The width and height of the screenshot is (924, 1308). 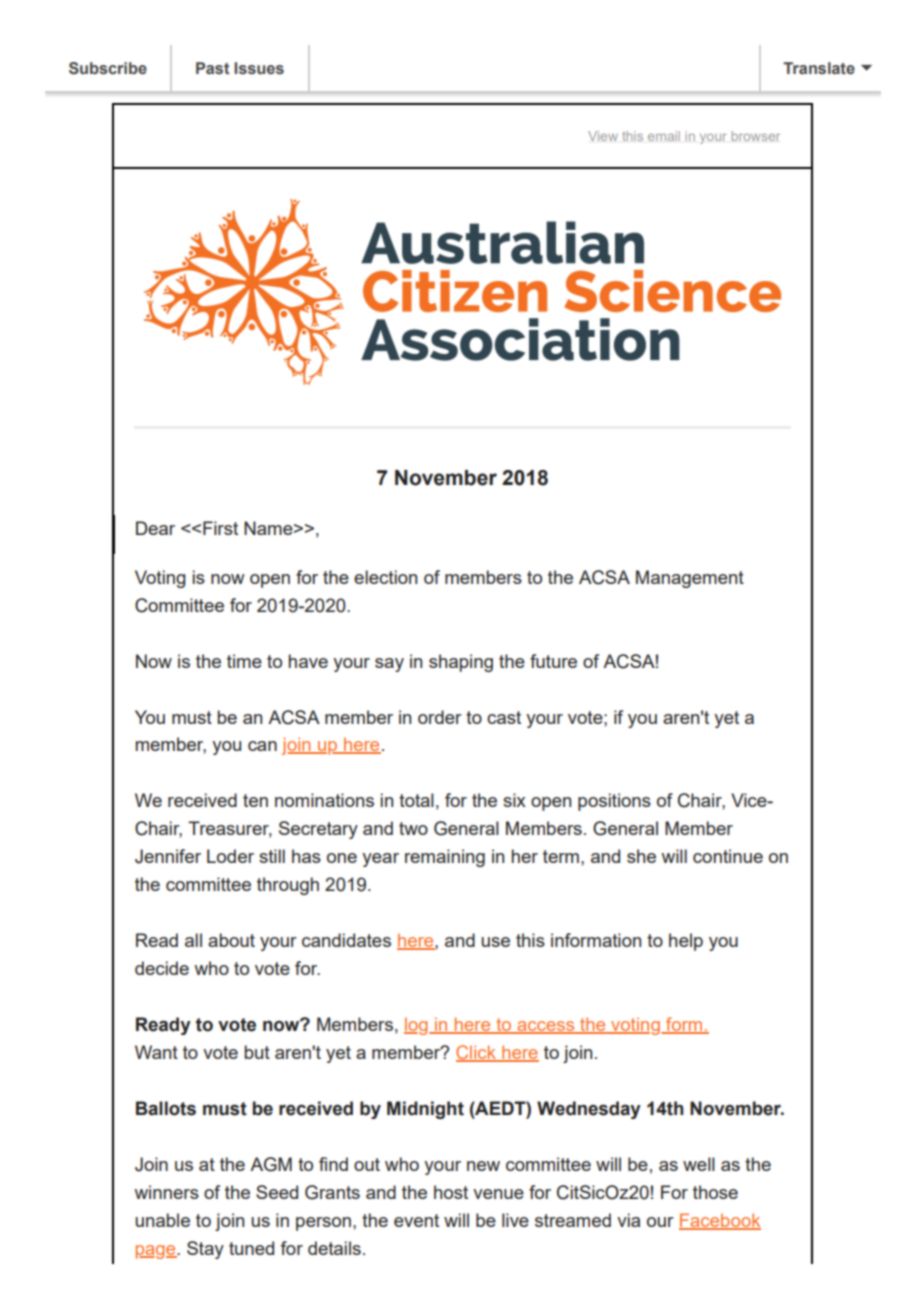 I want to click on host, so click(x=451, y=1192).
